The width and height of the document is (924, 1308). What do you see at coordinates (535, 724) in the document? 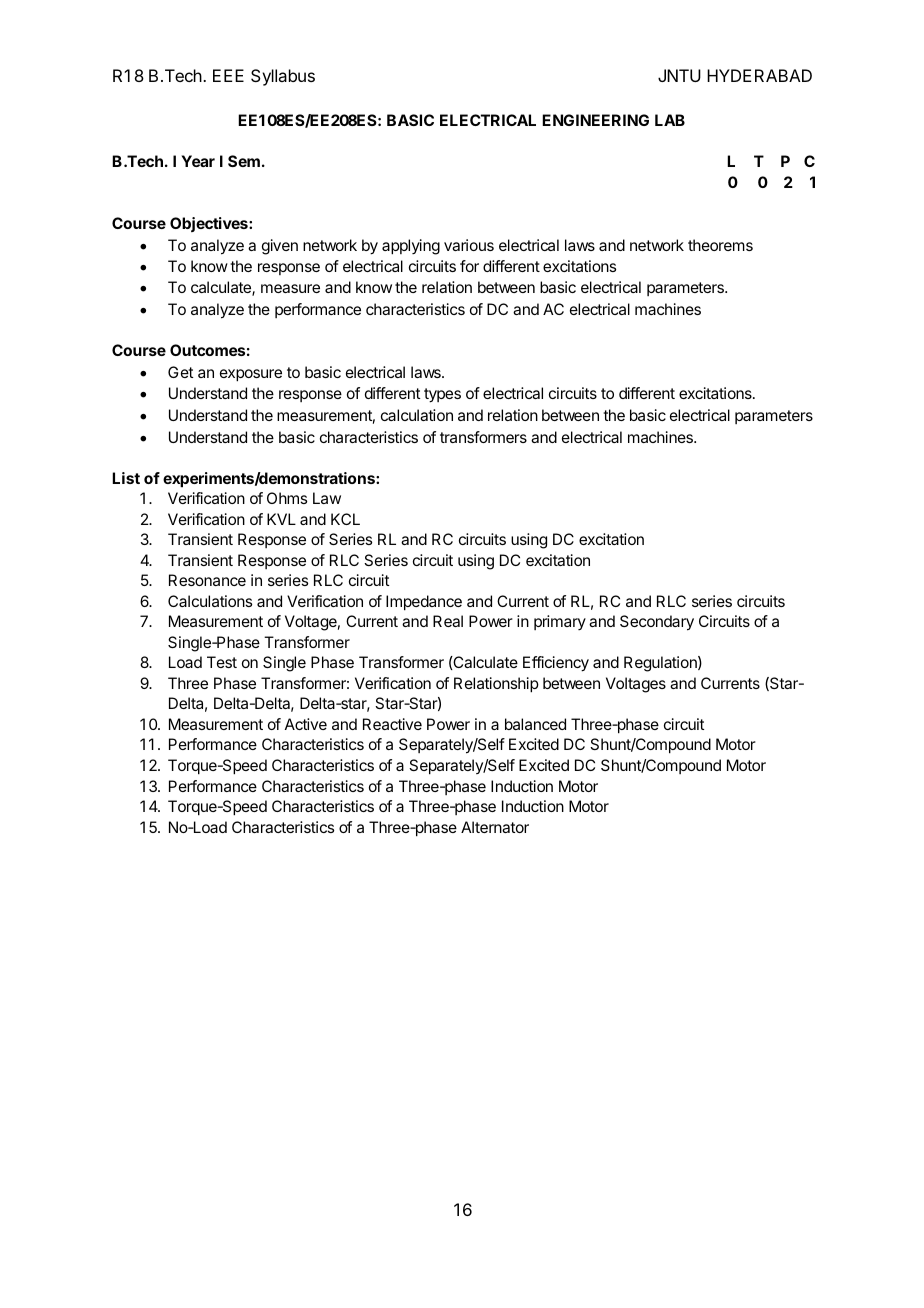
I see `balanced` at bounding box center [535, 724].
